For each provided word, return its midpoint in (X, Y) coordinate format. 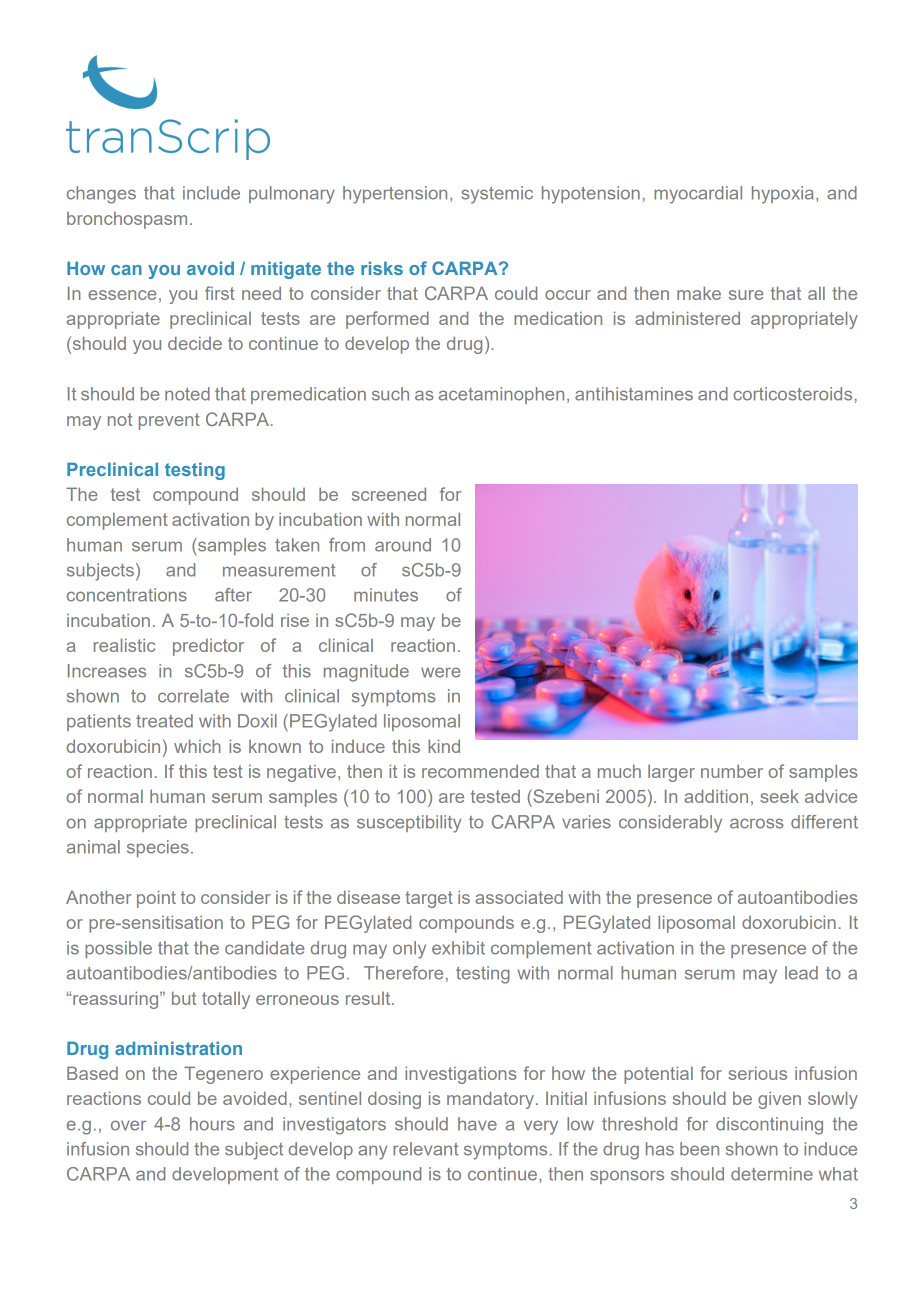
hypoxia (783, 195)
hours (212, 1124)
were (440, 672)
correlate (193, 696)
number (732, 771)
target (429, 899)
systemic (497, 195)
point (156, 899)
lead (801, 973)
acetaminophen (501, 395)
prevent (169, 421)
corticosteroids (792, 394)
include (211, 193)
